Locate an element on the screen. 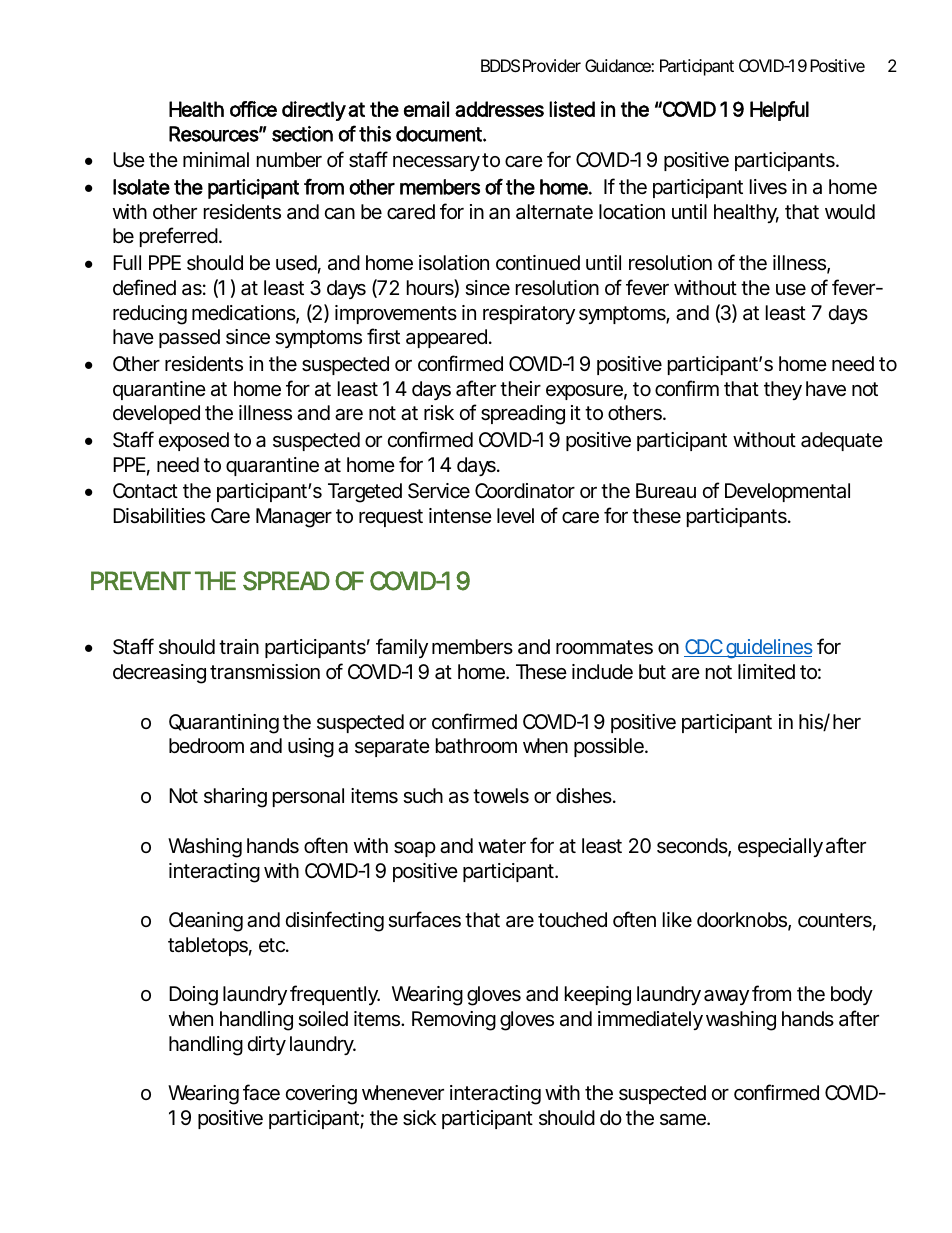 The image size is (952, 1233). passed is located at coordinates (189, 338).
